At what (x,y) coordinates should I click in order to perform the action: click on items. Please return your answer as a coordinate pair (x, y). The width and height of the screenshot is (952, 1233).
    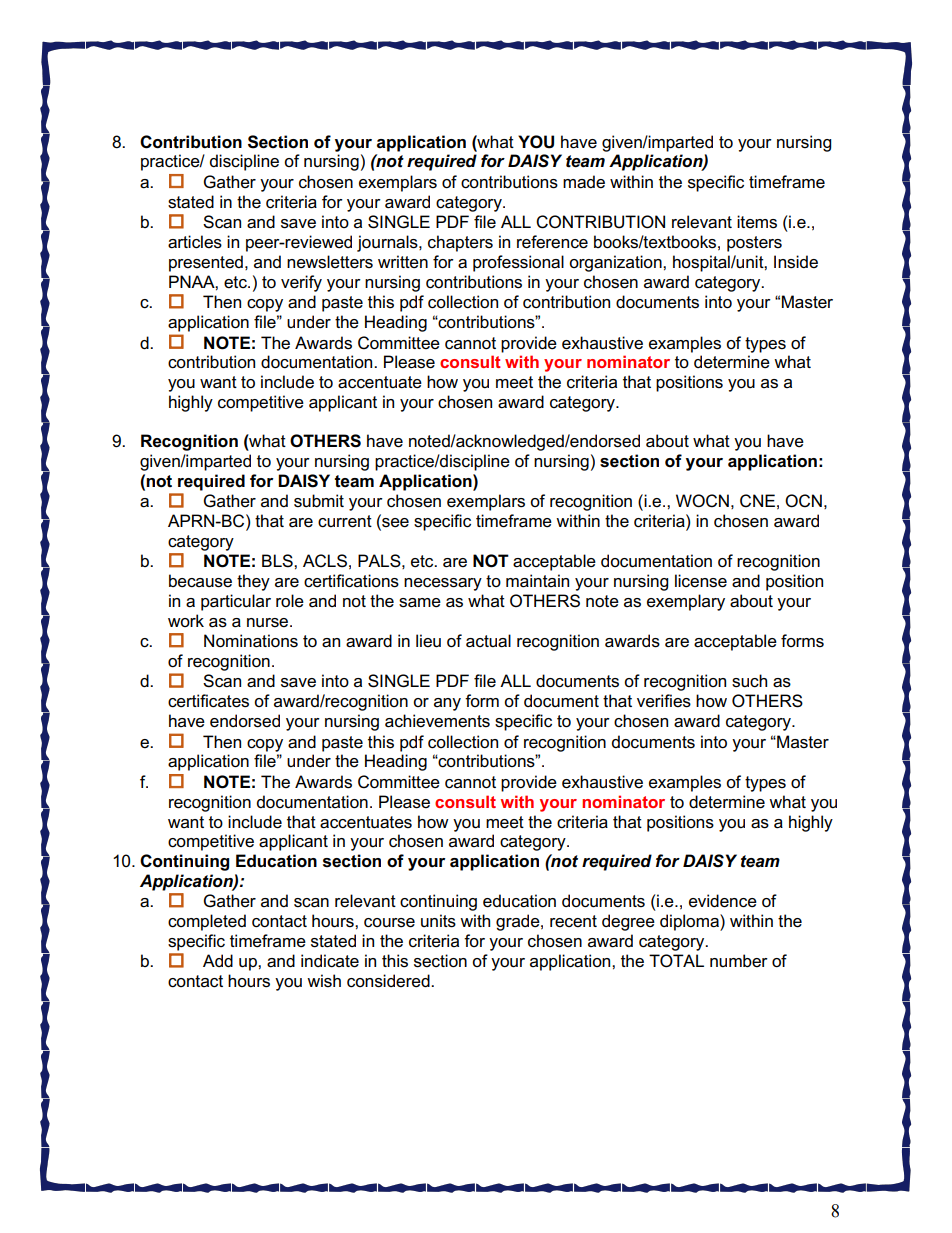
    Looking at the image, I should click on (757, 222).
